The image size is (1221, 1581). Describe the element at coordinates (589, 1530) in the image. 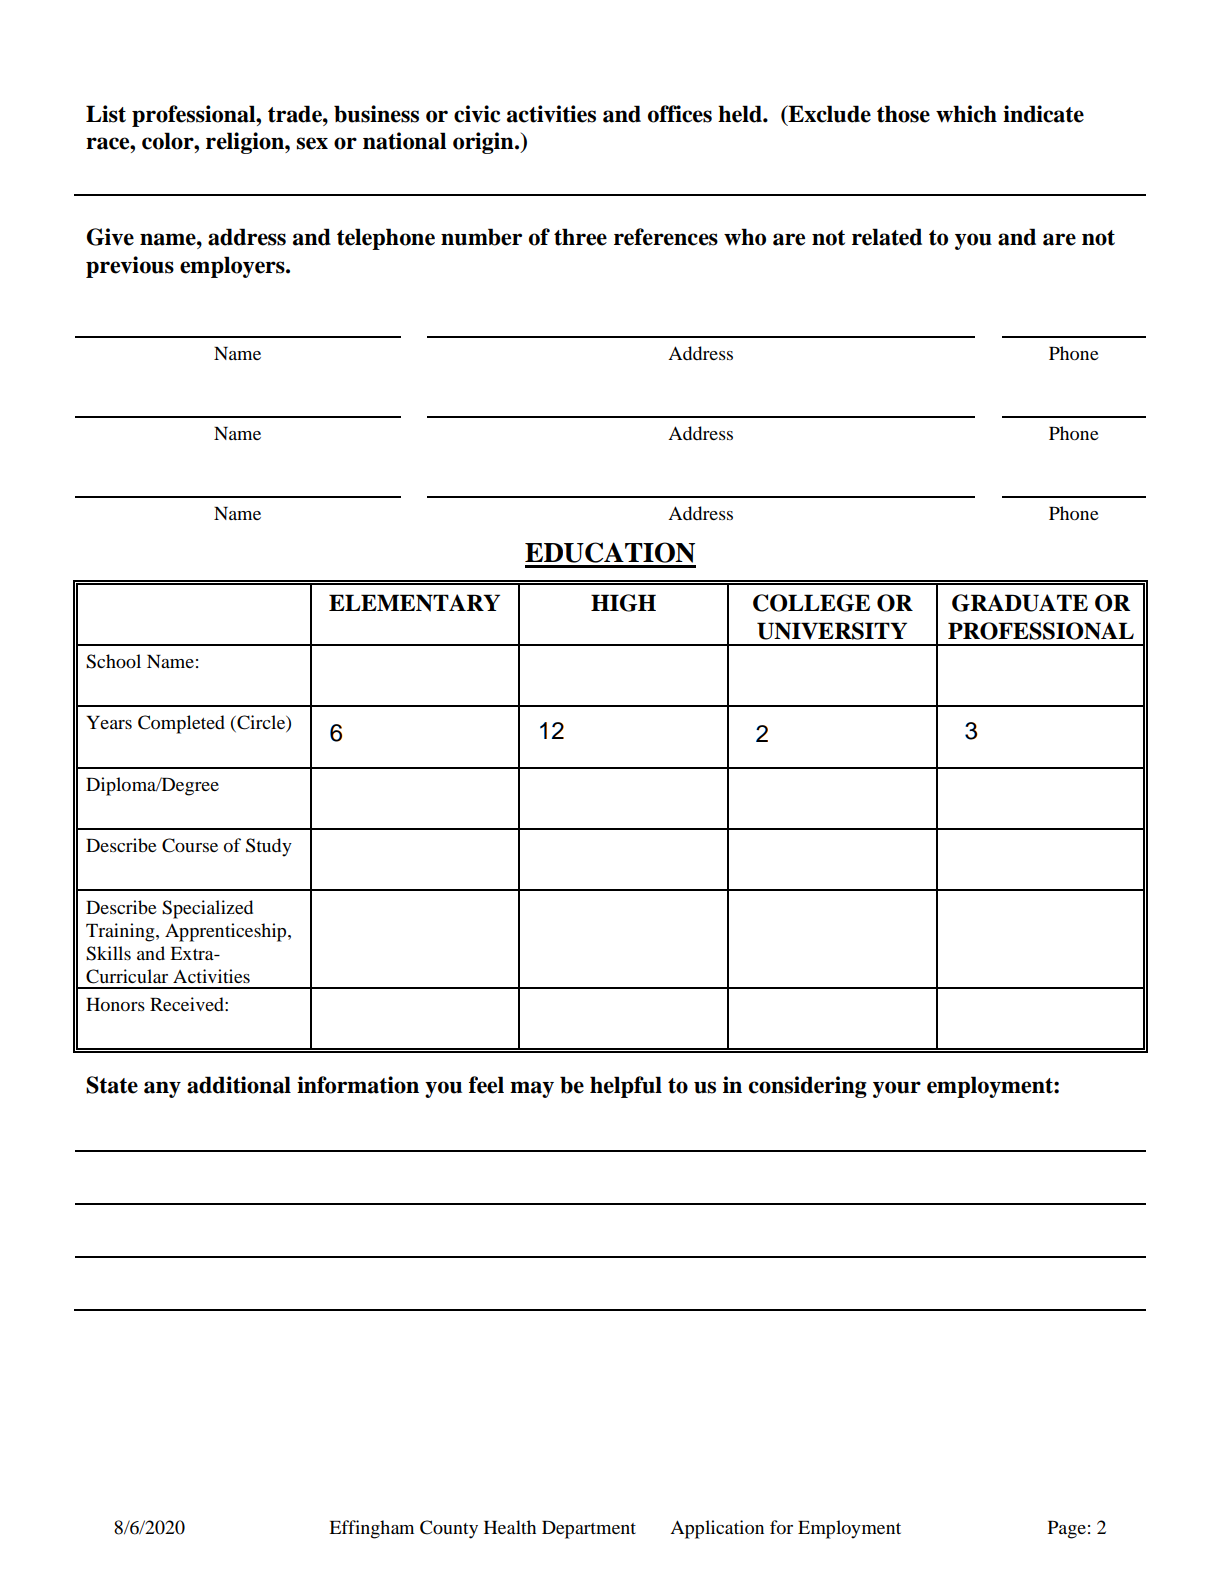

I see `Department` at that location.
